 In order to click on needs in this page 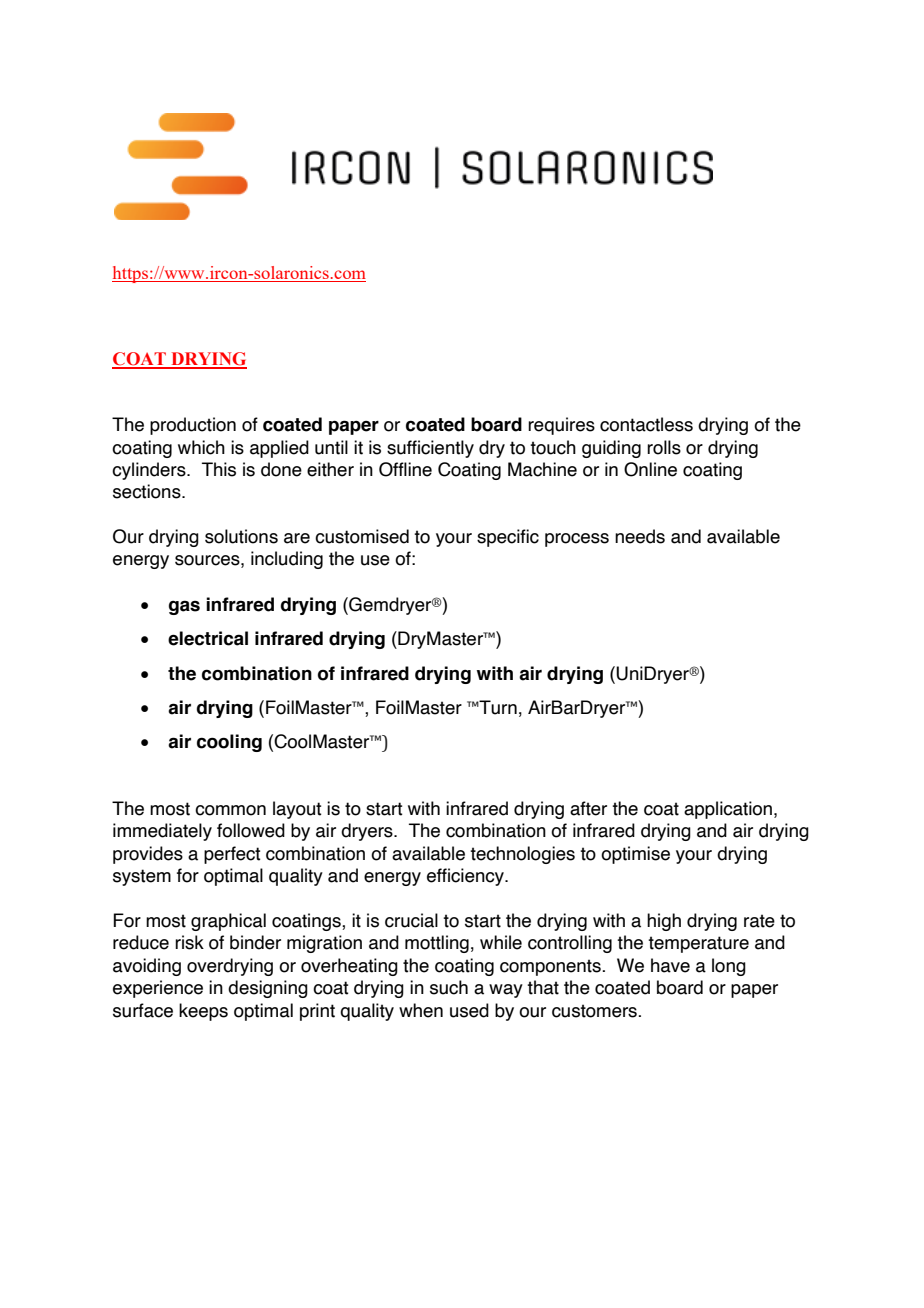, I will do `click(640, 536)`.
